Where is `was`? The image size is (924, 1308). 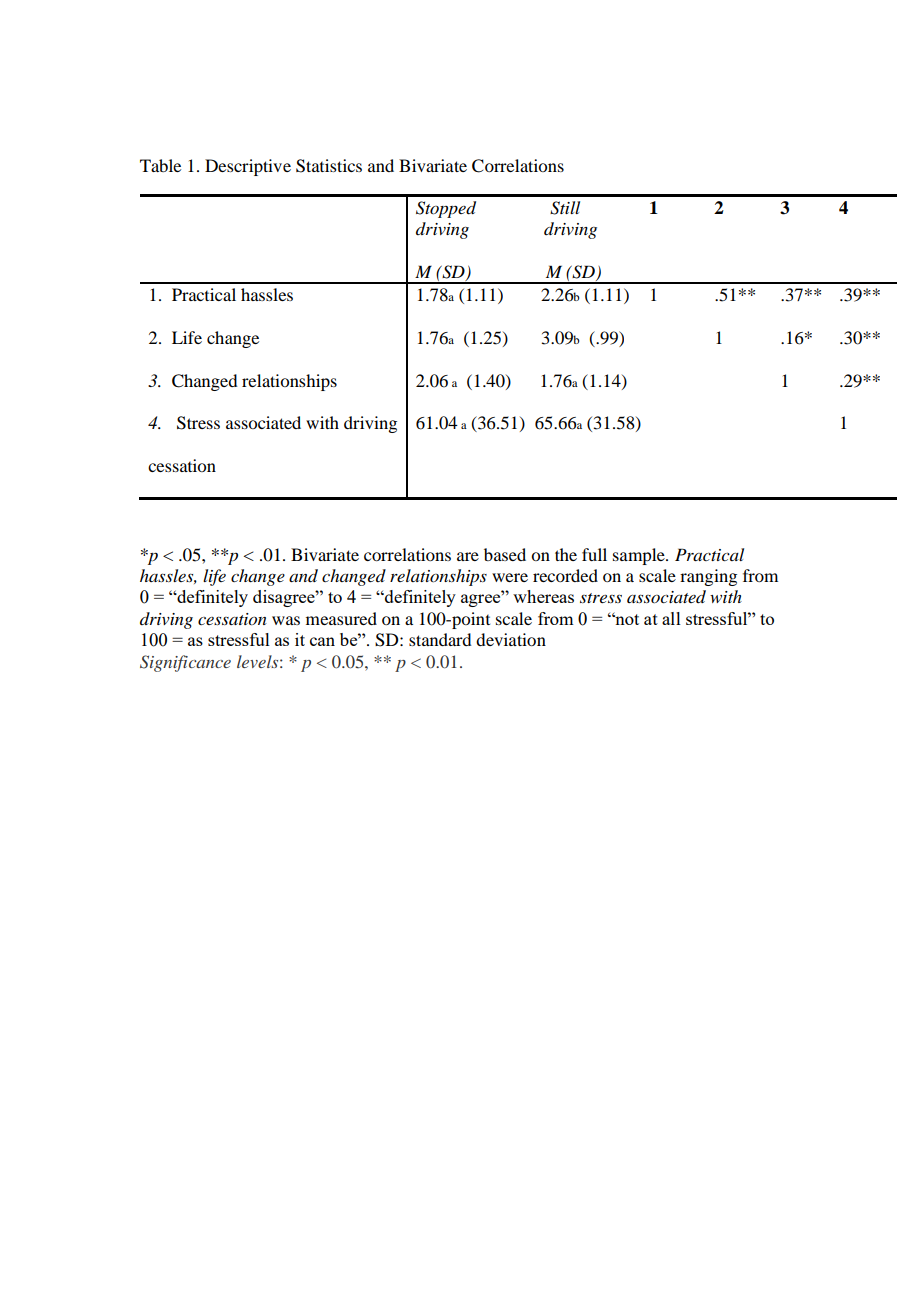
was is located at coordinates (286, 620).
